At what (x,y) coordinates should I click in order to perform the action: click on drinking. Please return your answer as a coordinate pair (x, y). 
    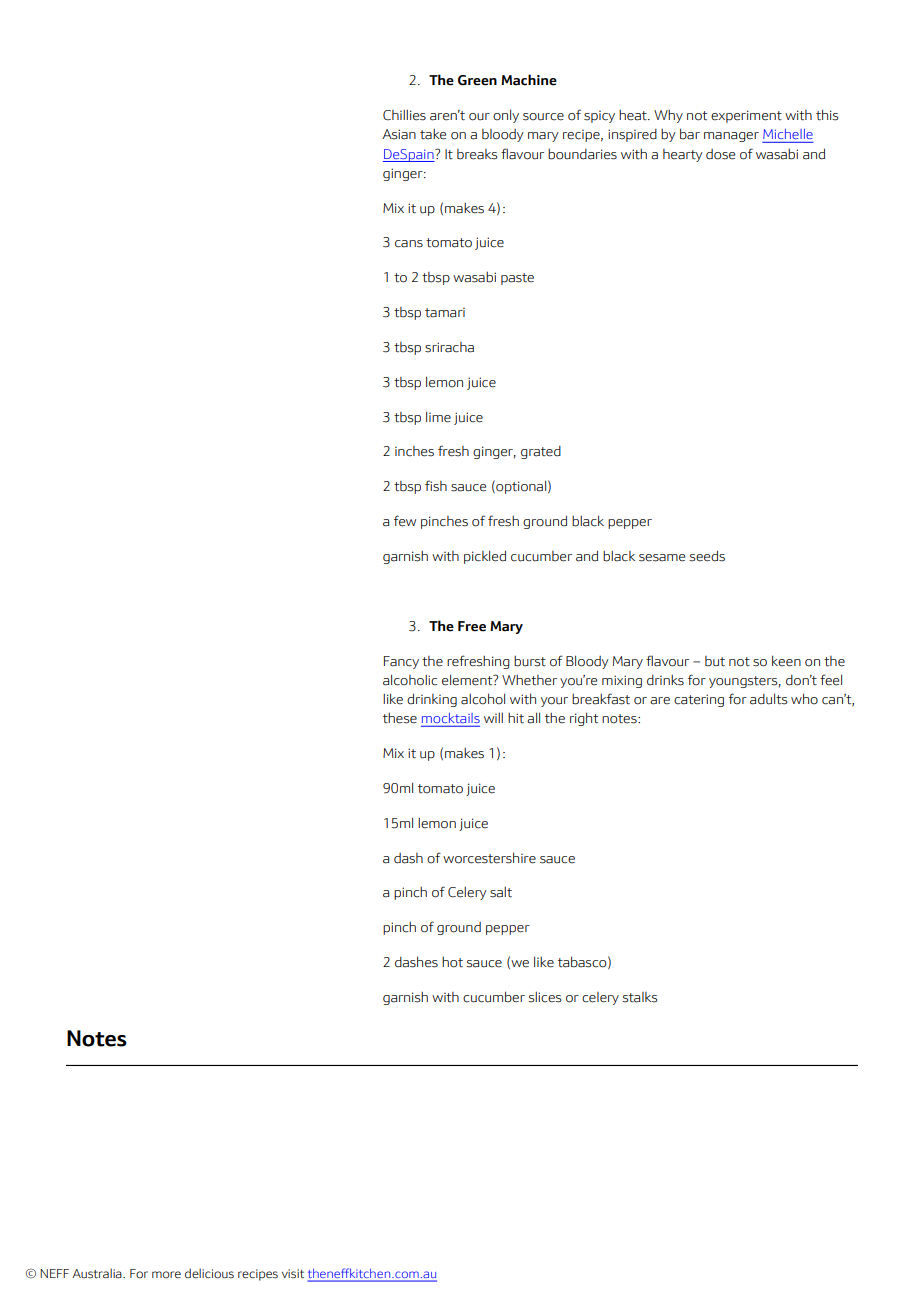
    Looking at the image, I should click on (432, 700).
